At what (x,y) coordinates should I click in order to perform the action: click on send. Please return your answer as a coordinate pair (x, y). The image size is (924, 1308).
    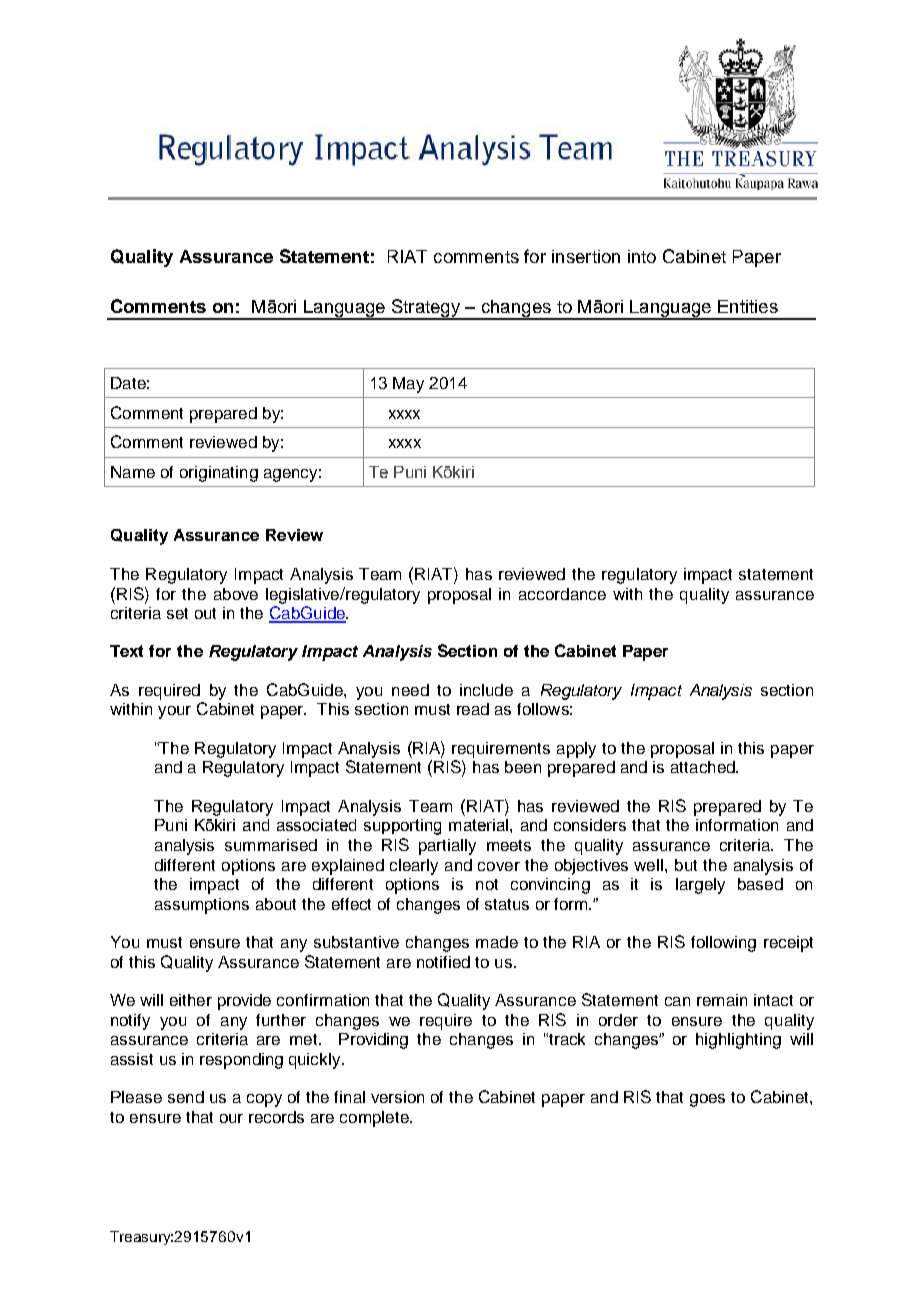
    Looking at the image, I should click on (186, 1097).
